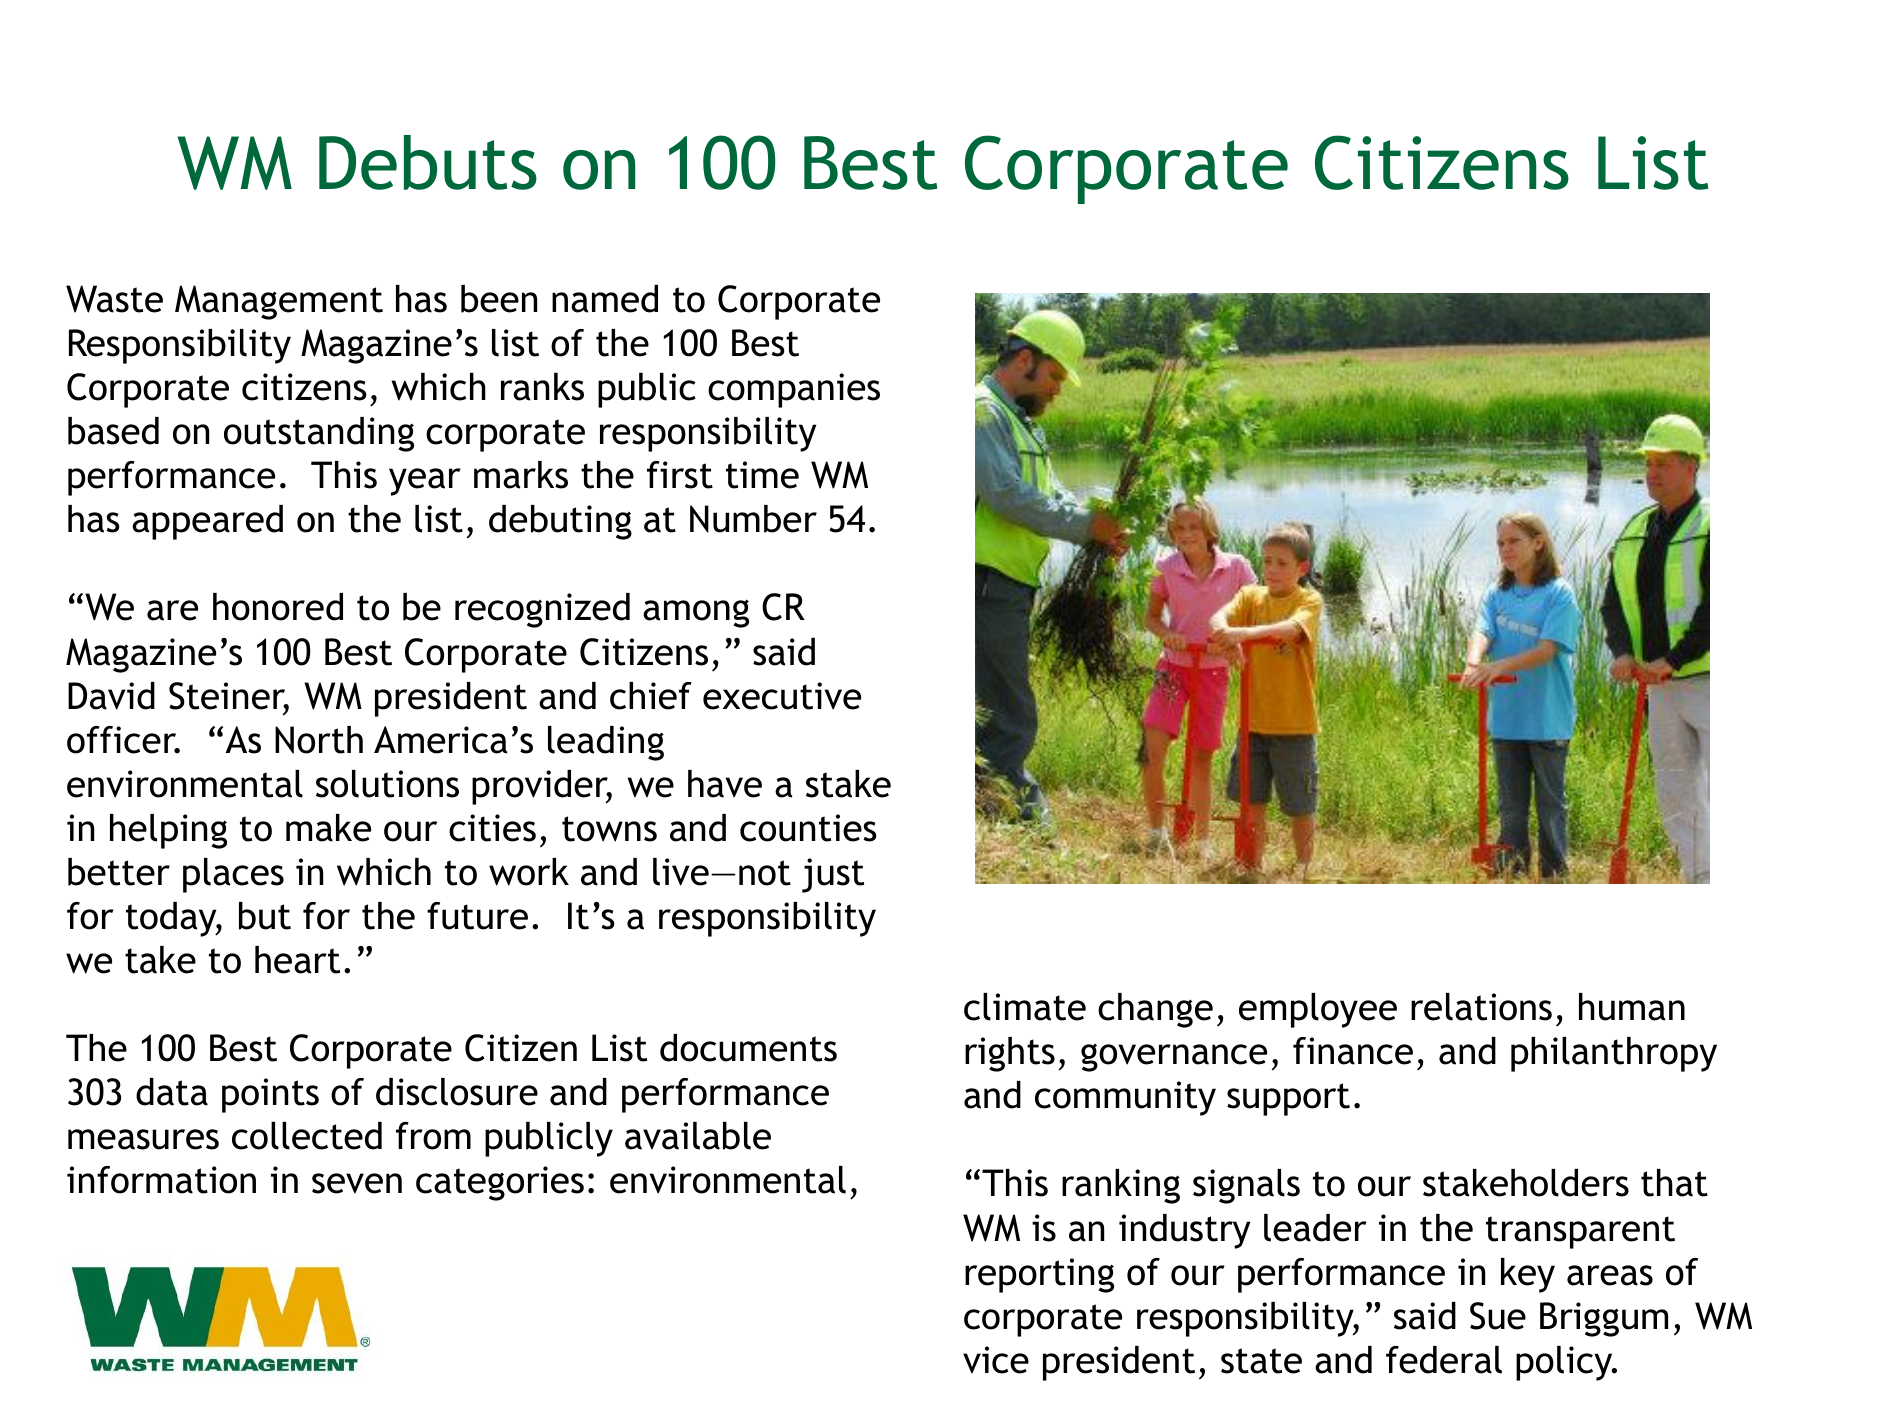 Image resolution: width=1888 pixels, height=1416 pixels. What do you see at coordinates (319, 740) in the document?
I see `North` at bounding box center [319, 740].
